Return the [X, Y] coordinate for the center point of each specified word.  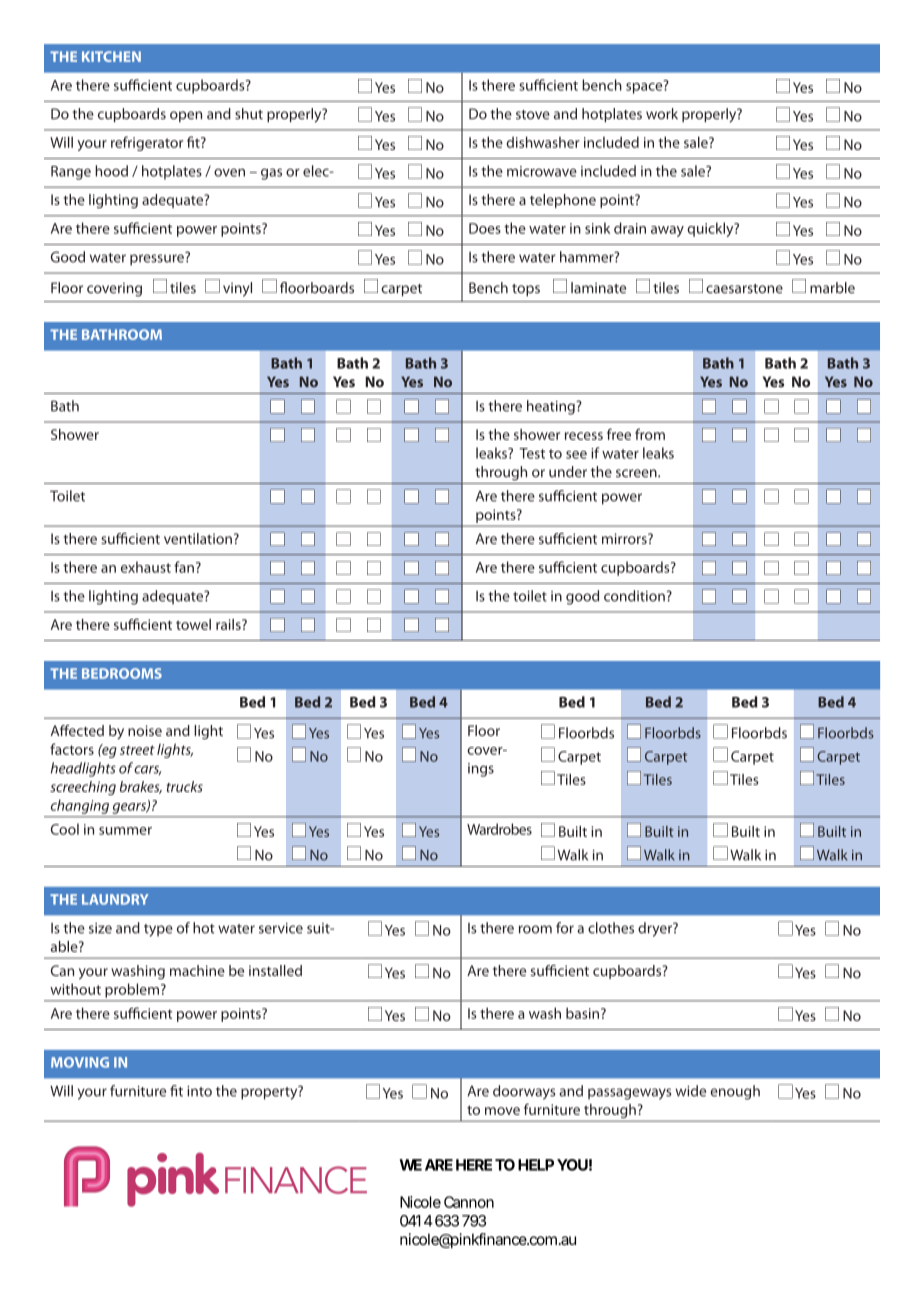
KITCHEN [111, 56]
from [650, 434]
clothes [611, 928]
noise [145, 730]
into [199, 1091]
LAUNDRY [115, 899]
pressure [158, 259]
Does [485, 228]
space [645, 87]
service [281, 928]
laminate [598, 288]
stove [533, 115]
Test [532, 453]
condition [634, 596]
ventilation [198, 538]
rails [229, 624]
